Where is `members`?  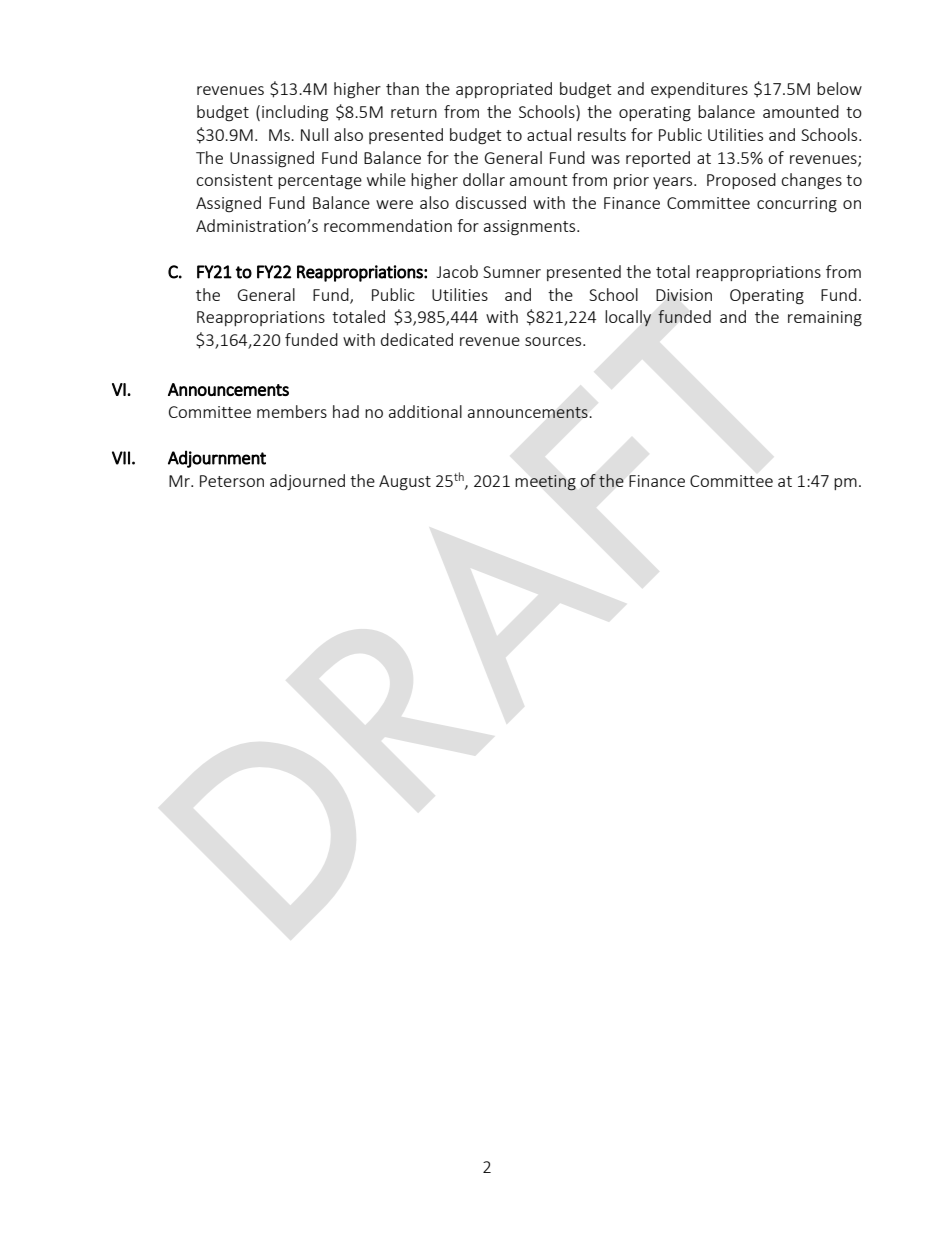
members is located at coordinates (292, 411).
